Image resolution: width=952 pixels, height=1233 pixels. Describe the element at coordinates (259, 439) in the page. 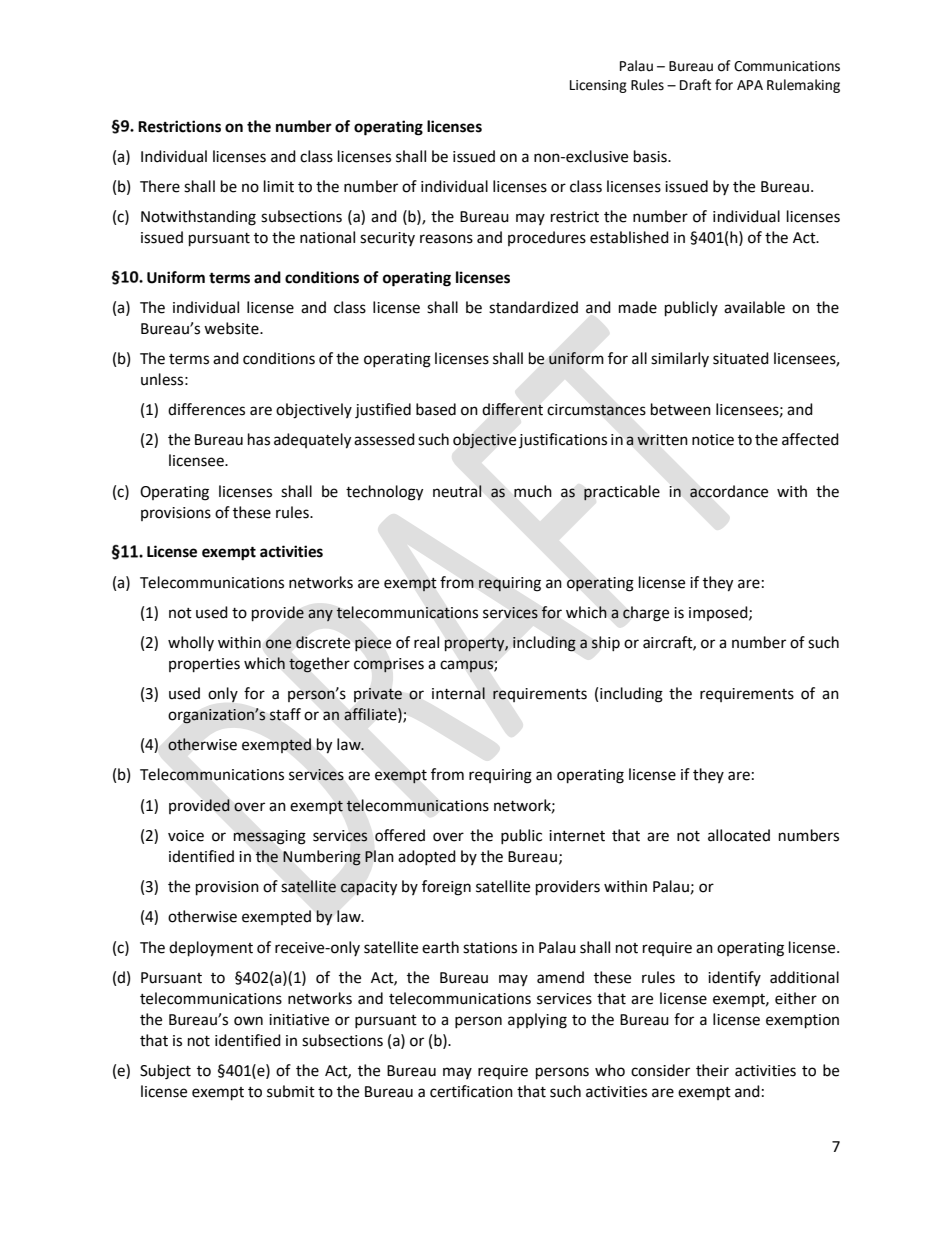

I see `has` at that location.
